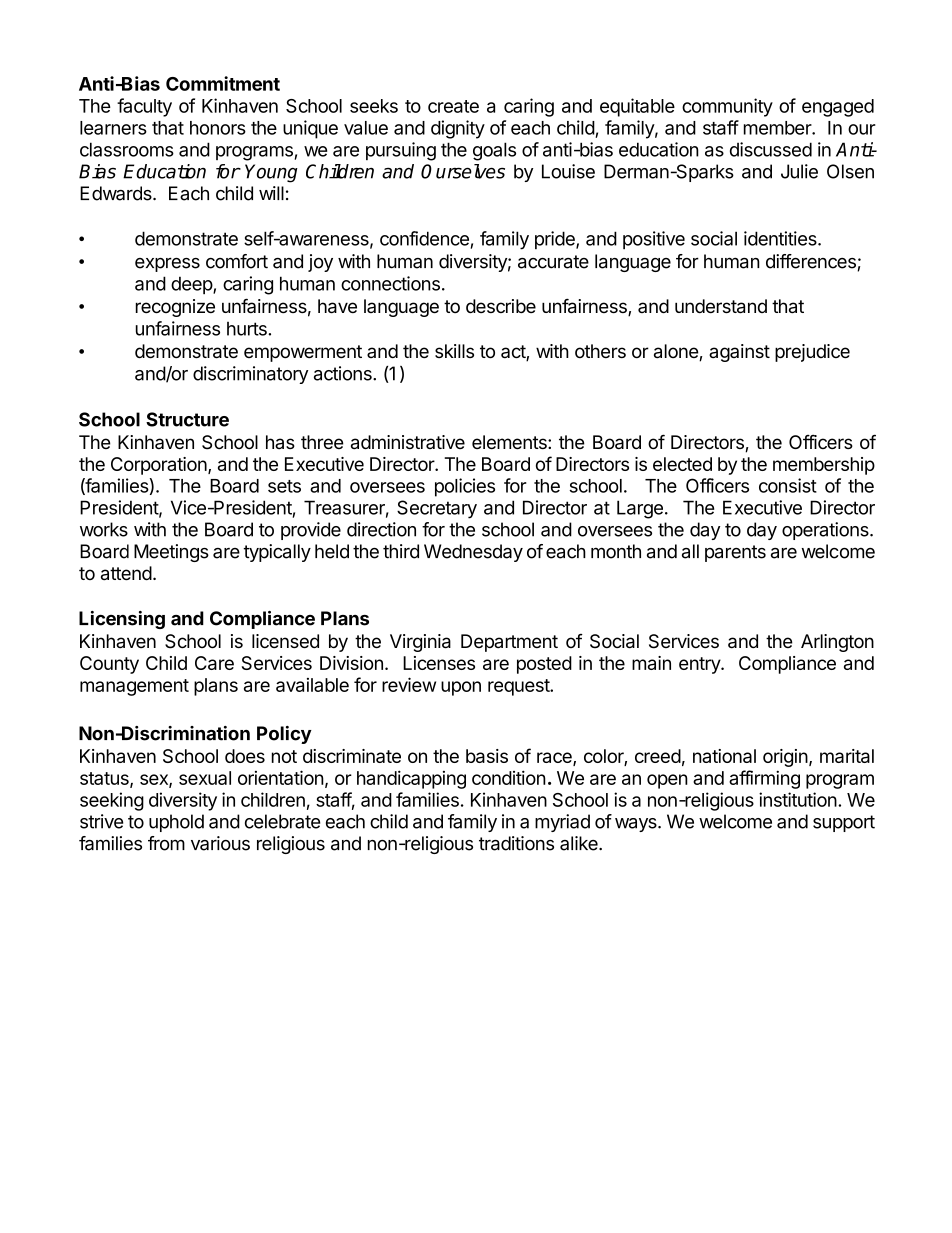  What do you see at coordinates (727, 107) in the document?
I see `community` at bounding box center [727, 107].
